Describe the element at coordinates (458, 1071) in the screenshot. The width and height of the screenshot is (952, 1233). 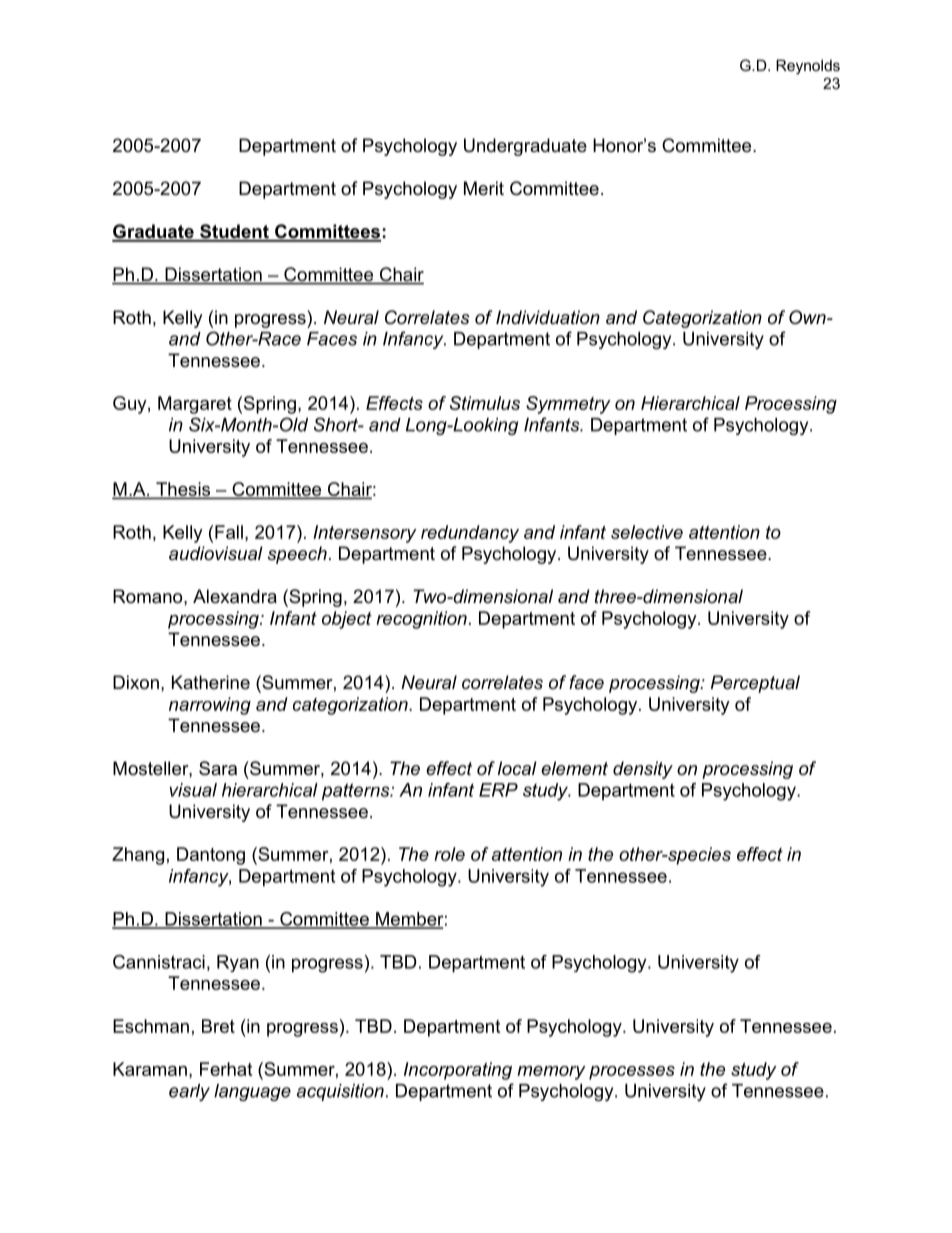
I see `Incorporating` at that location.
